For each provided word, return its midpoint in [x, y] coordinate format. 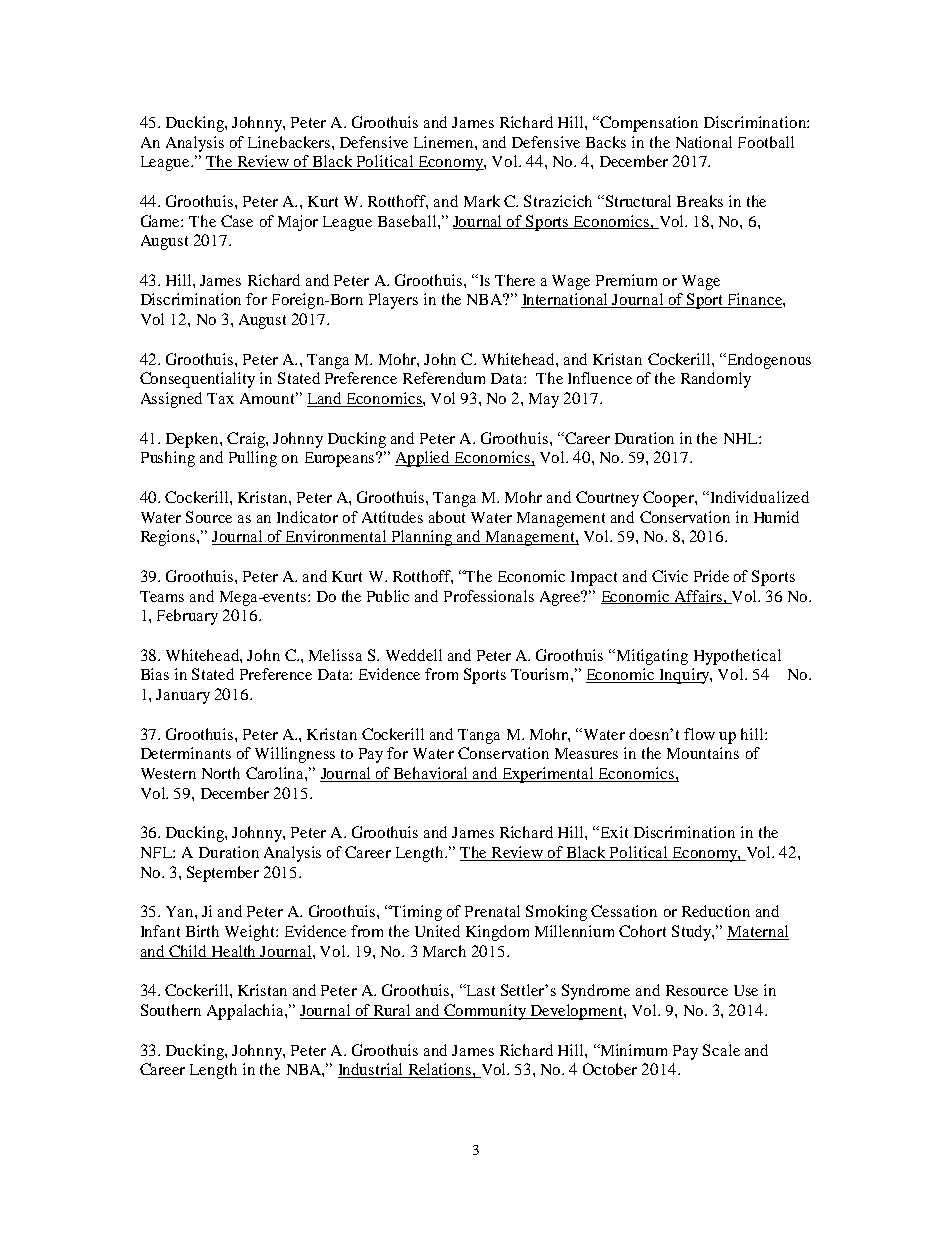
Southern [171, 1010]
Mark [482, 201]
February [187, 617]
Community [485, 1012]
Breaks [700, 201]
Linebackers [290, 142]
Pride [711, 576]
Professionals [489, 596]
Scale [721, 1050]
